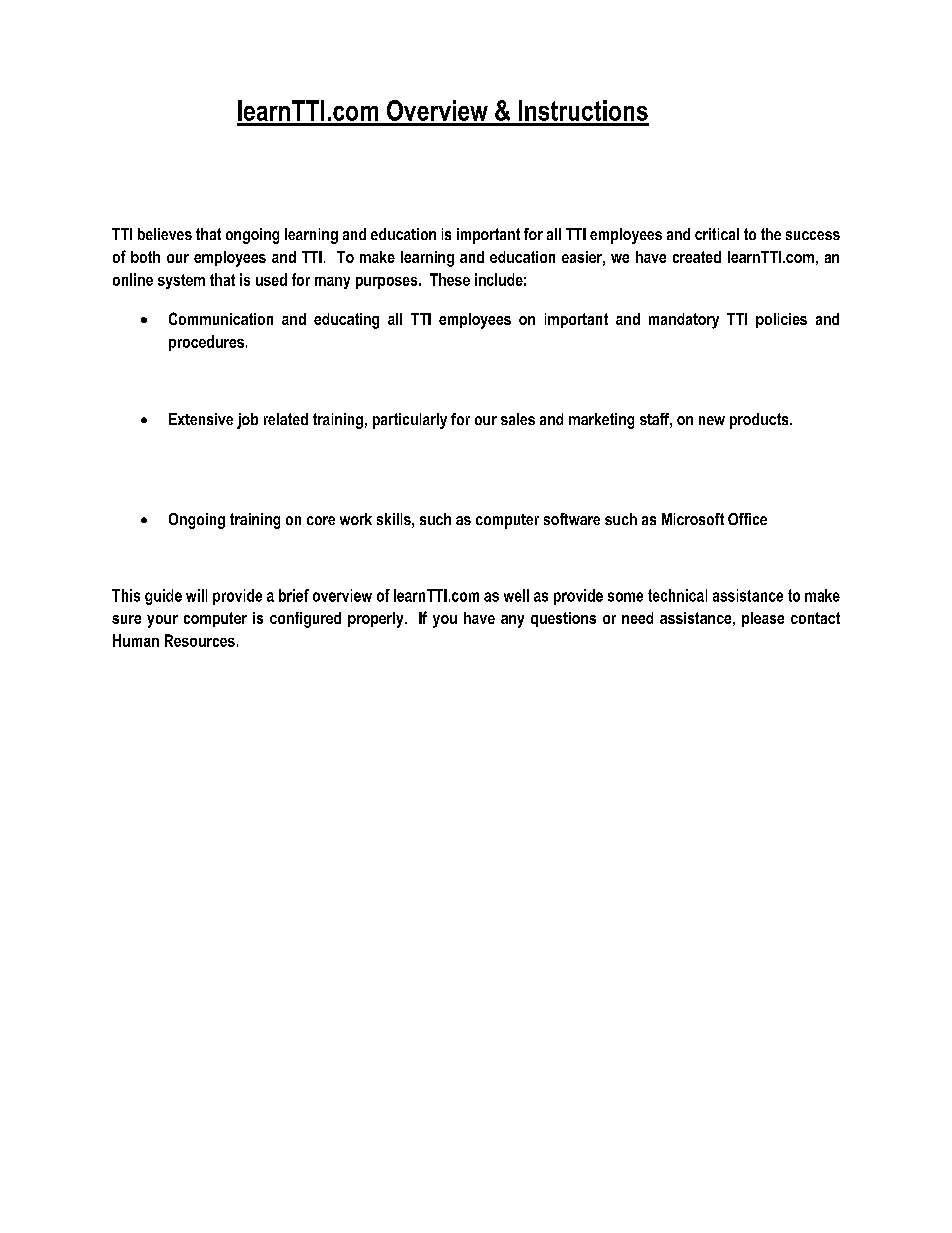  What do you see at coordinates (717, 234) in the screenshot?
I see `critical` at bounding box center [717, 234].
